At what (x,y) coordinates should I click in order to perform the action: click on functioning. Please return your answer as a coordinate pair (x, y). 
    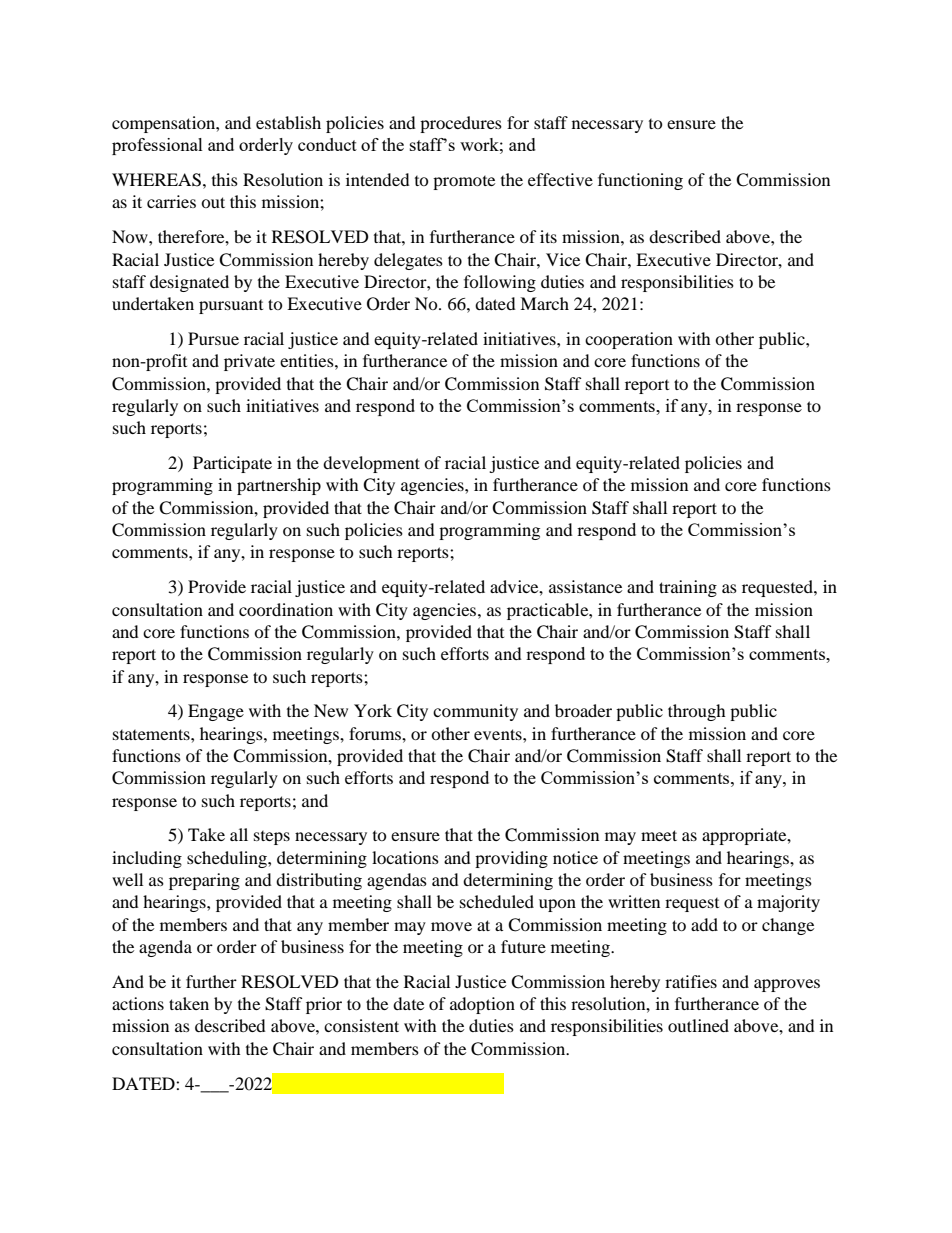
    Looking at the image, I should click on (640, 181).
